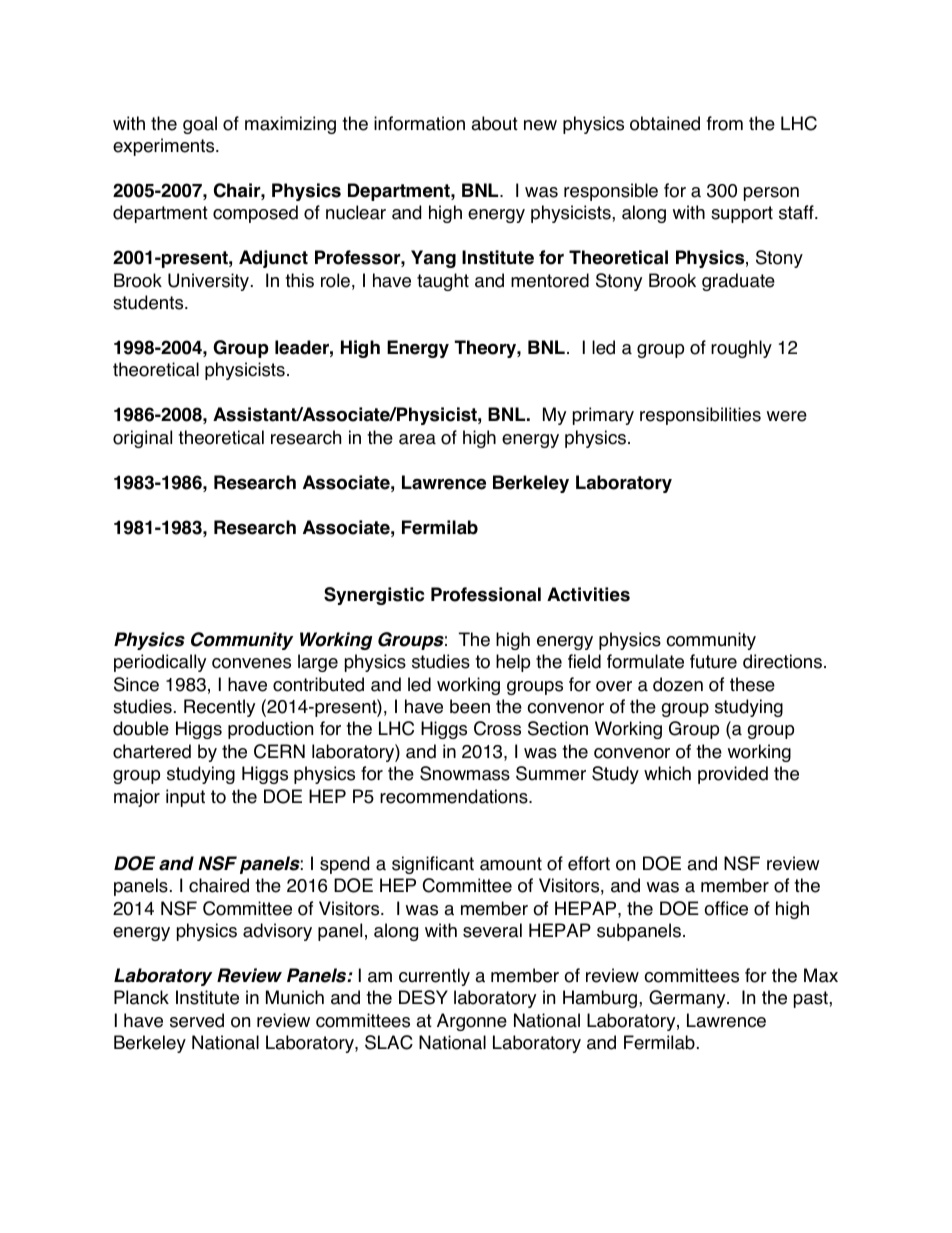 This page has height=1233, width=952. I want to click on provided, so click(733, 775).
